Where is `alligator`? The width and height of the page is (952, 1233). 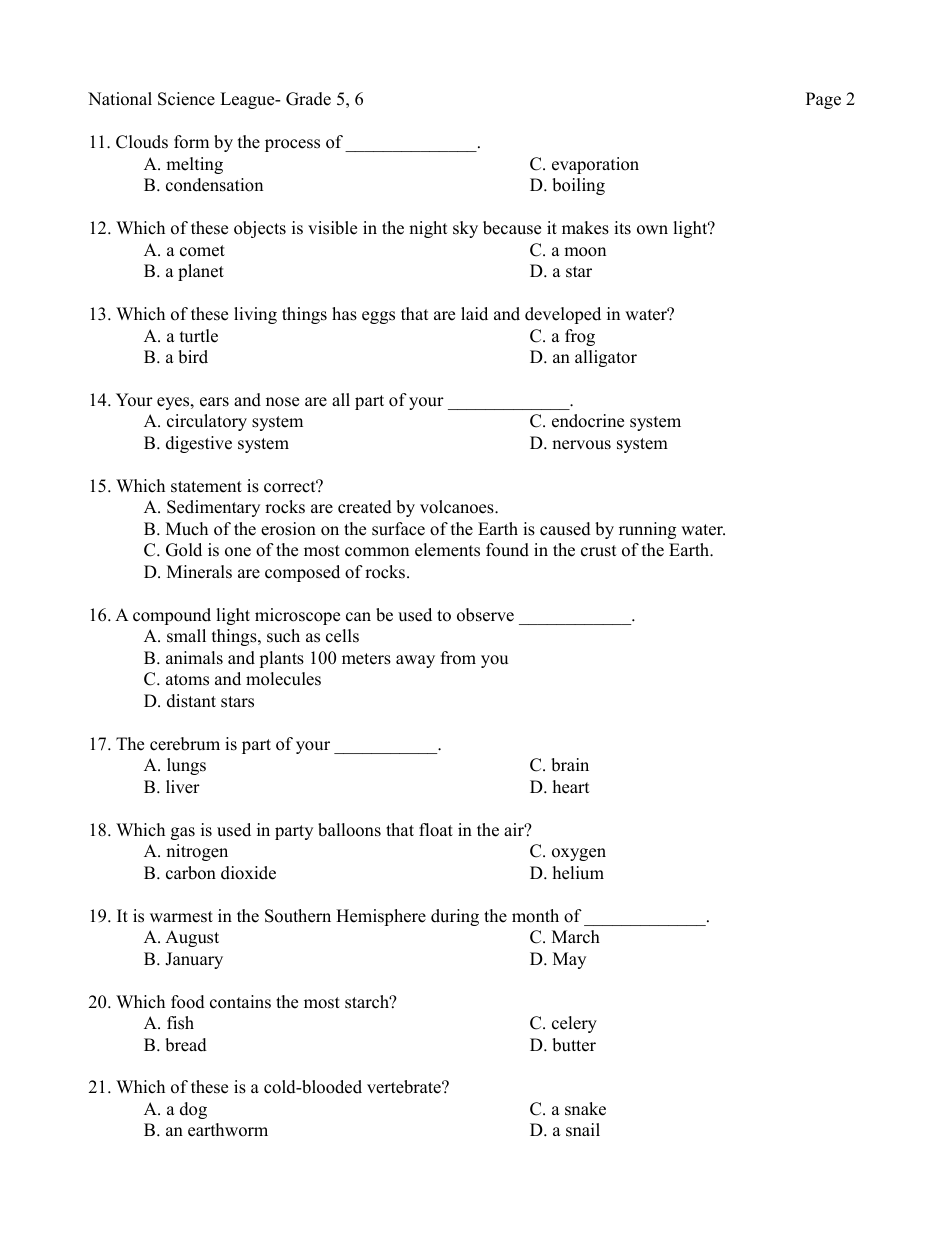 alligator is located at coordinates (606, 358).
